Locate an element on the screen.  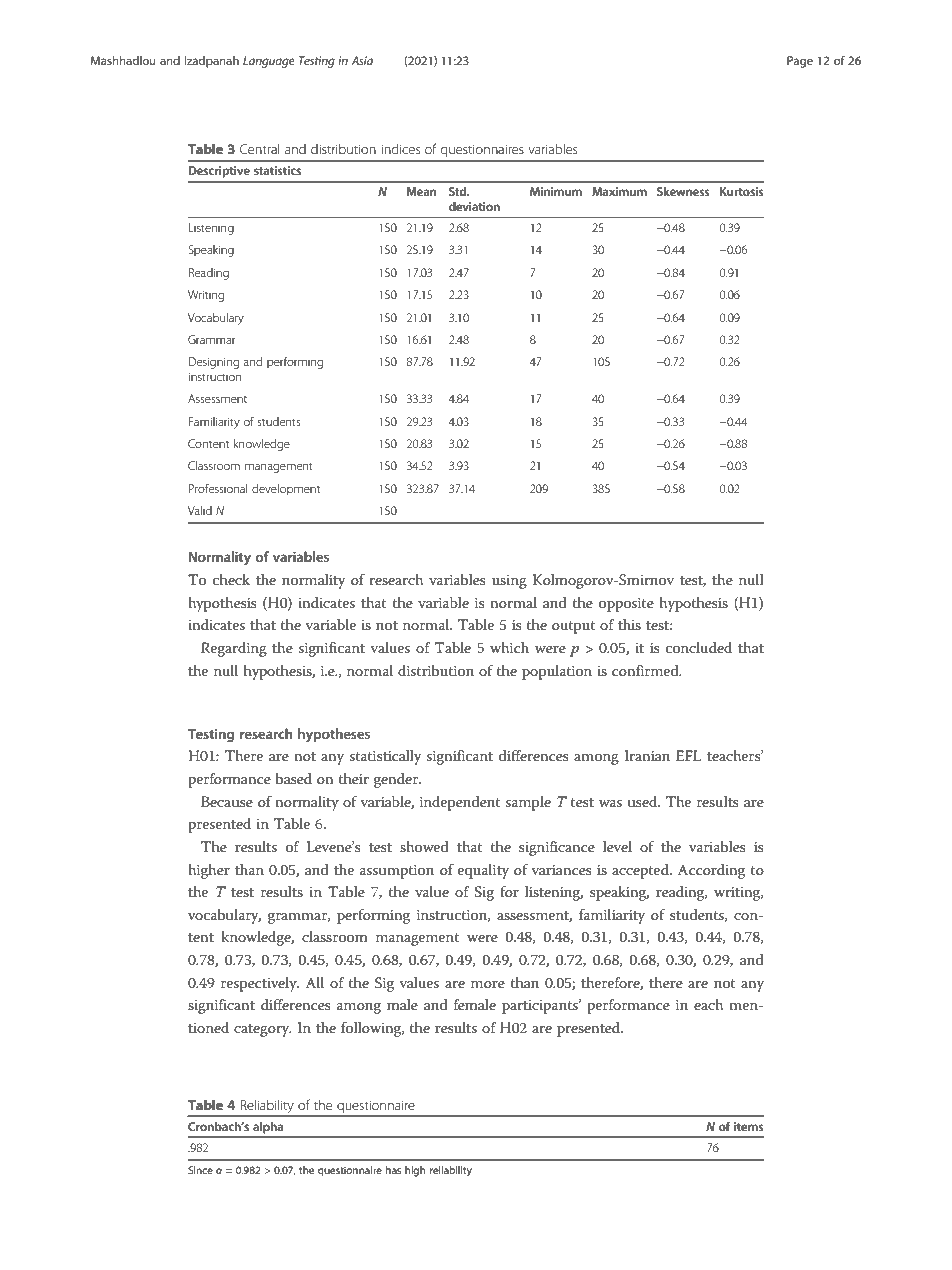
concluded is located at coordinates (699, 647).
